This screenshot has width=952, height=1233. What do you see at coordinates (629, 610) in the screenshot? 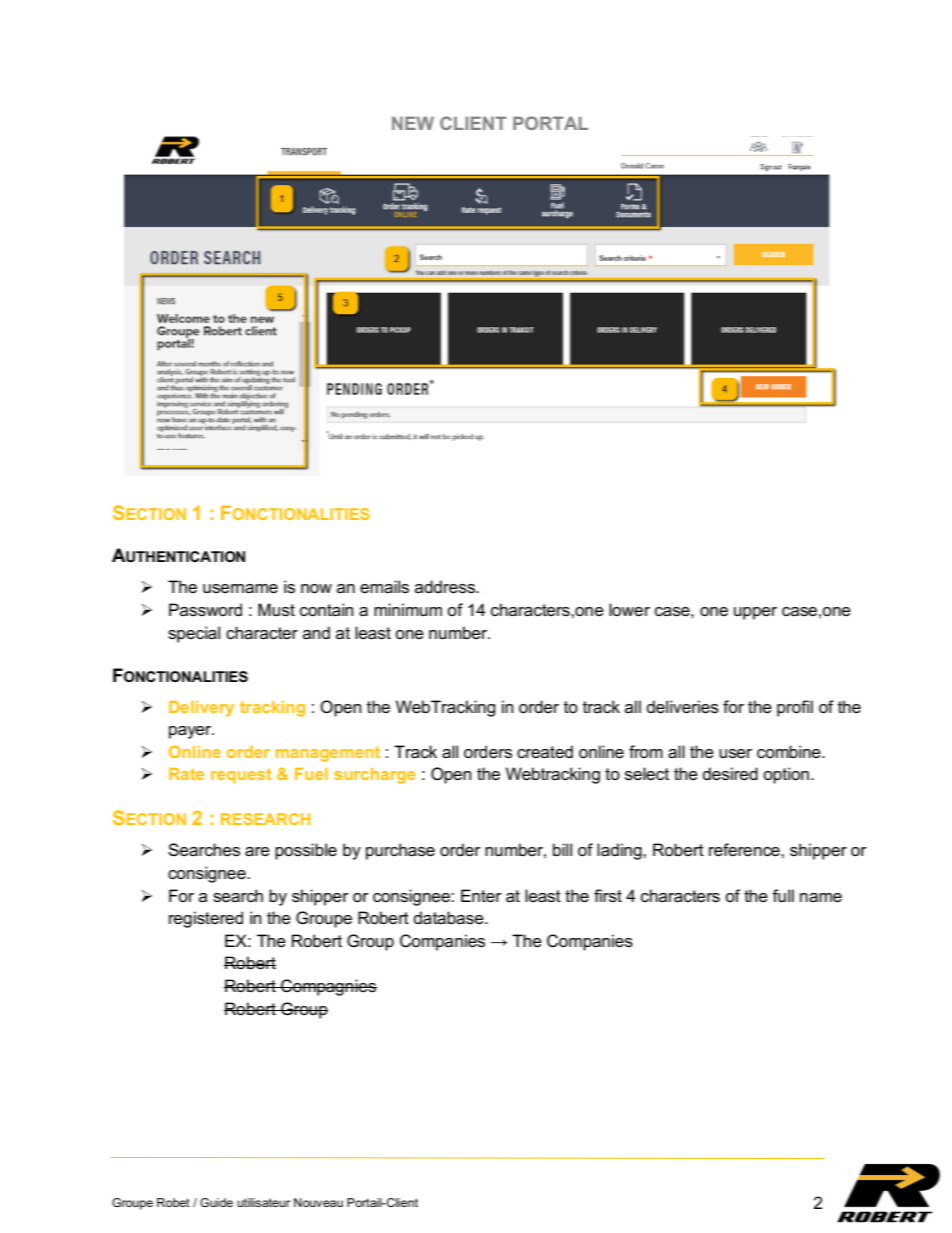
I see `lower` at bounding box center [629, 610].
